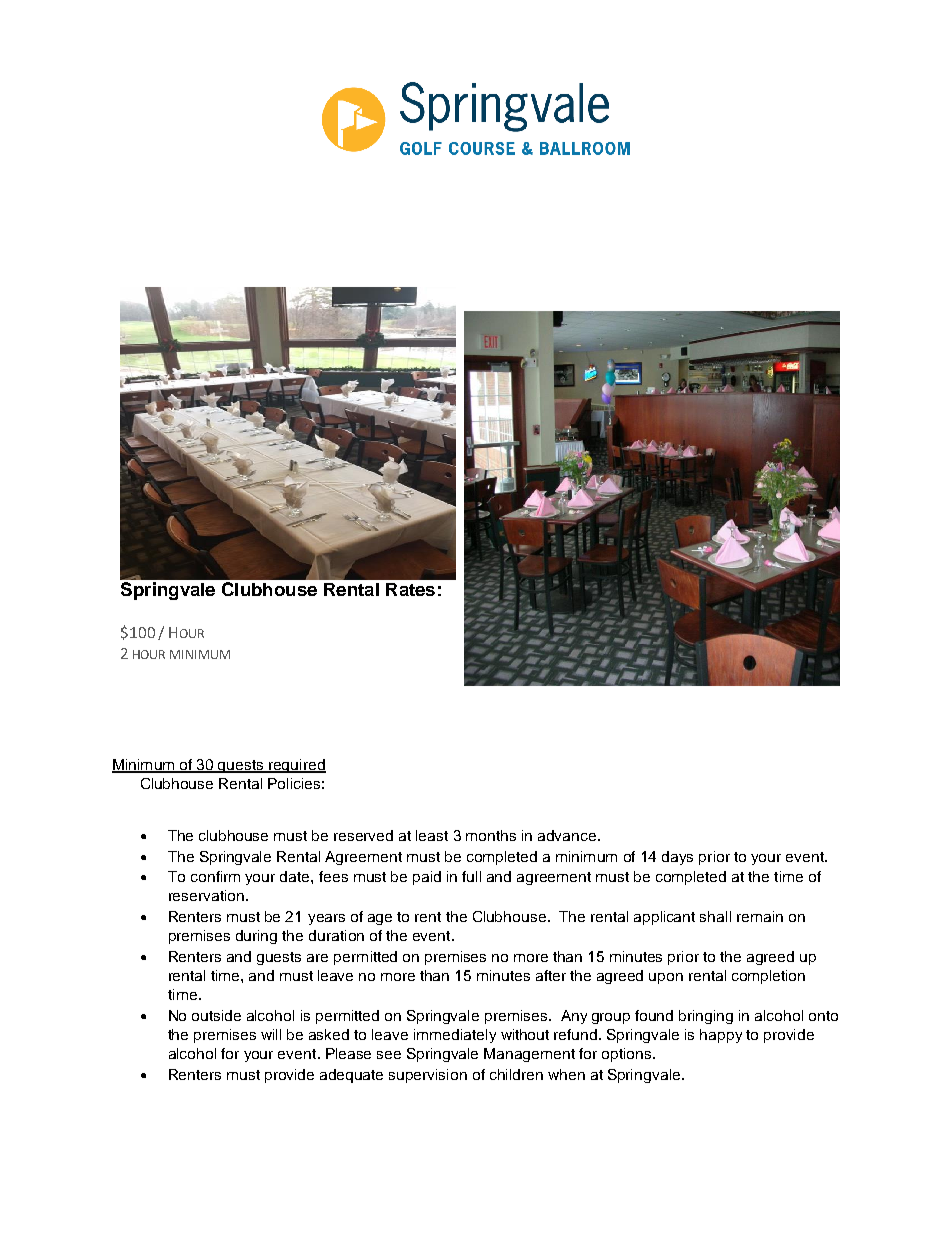  I want to click on will, so click(271, 1034).
